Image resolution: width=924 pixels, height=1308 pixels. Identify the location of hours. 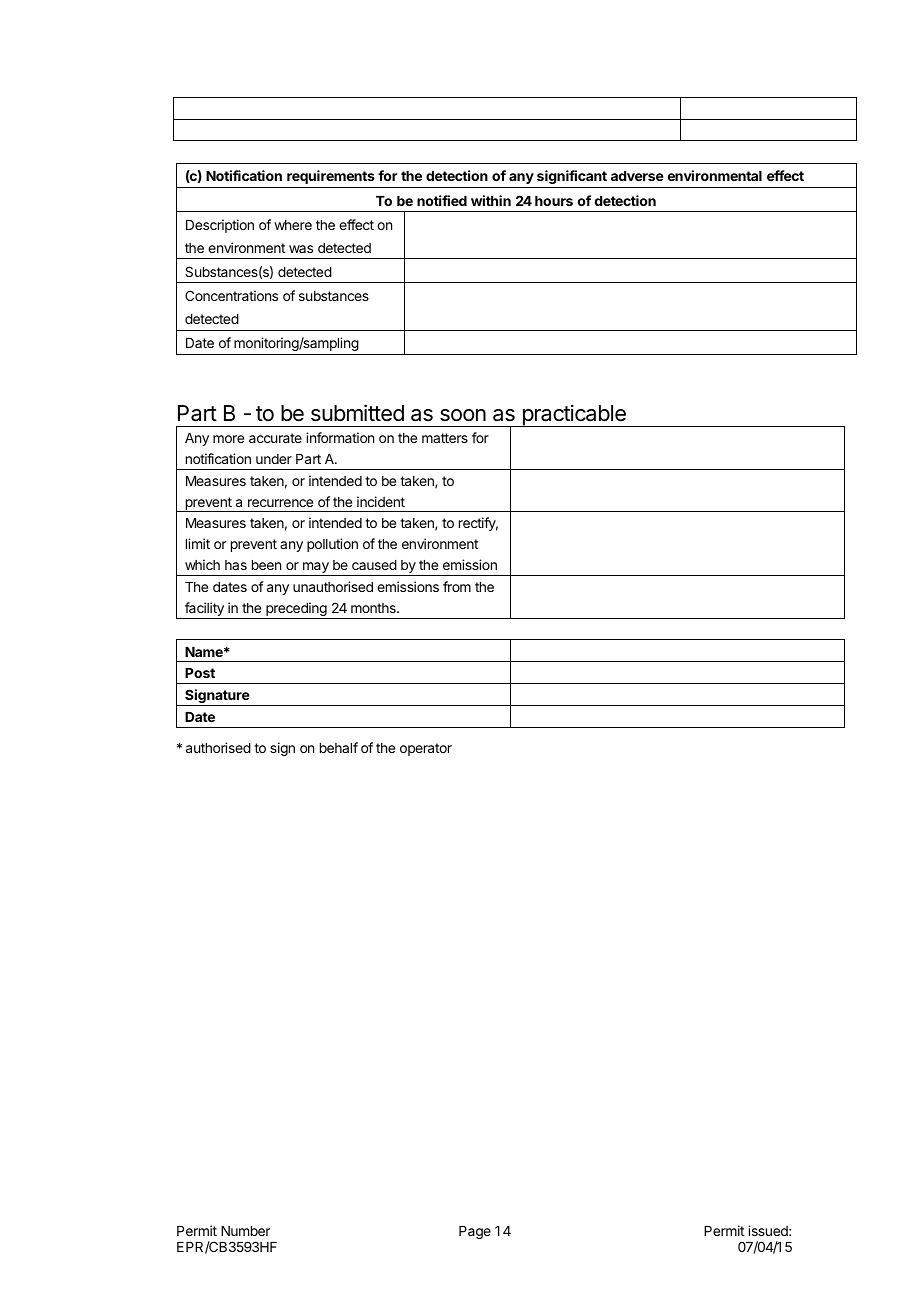
(554, 201).
